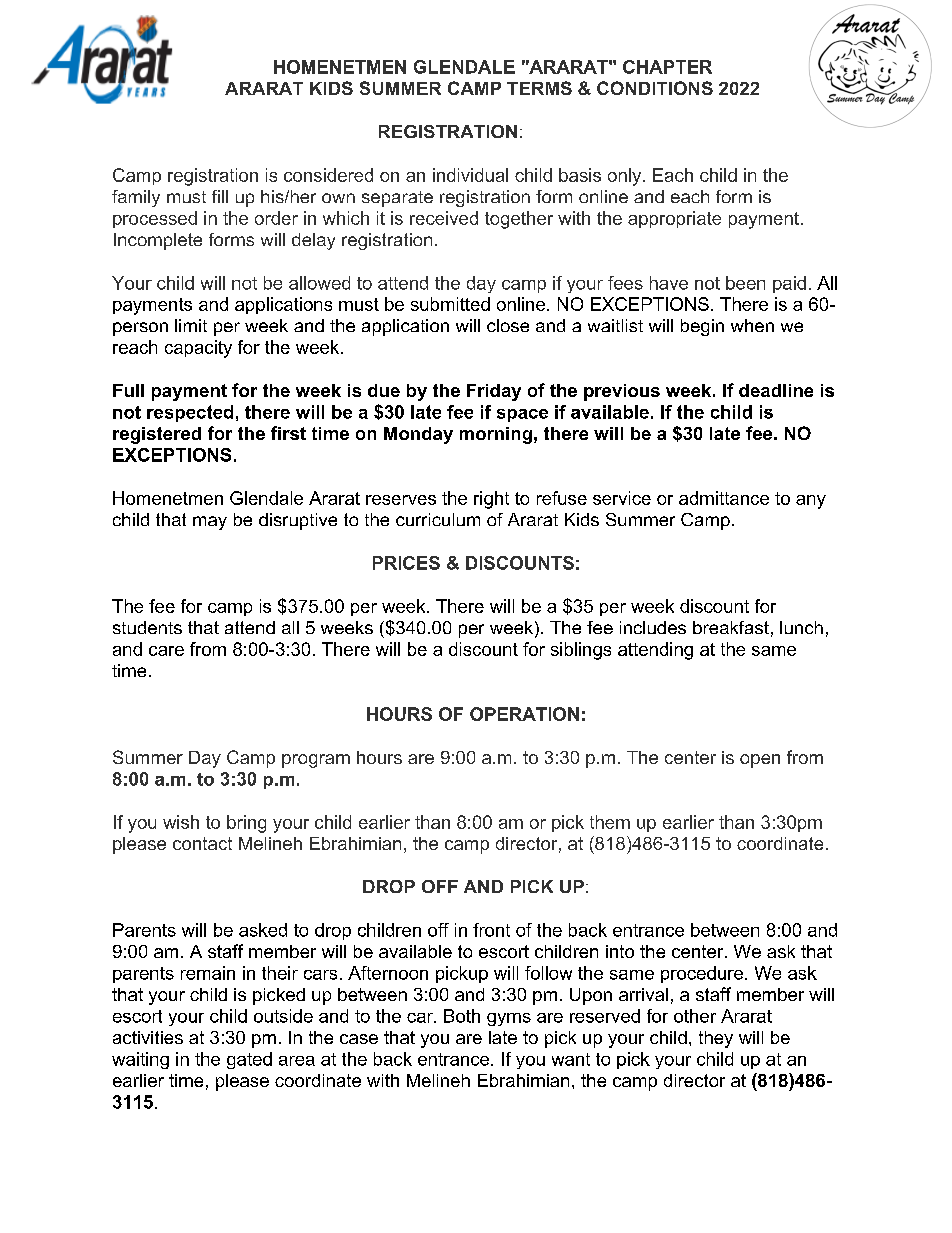 The width and height of the document is (952, 1233). I want to click on Friday, so click(494, 392).
